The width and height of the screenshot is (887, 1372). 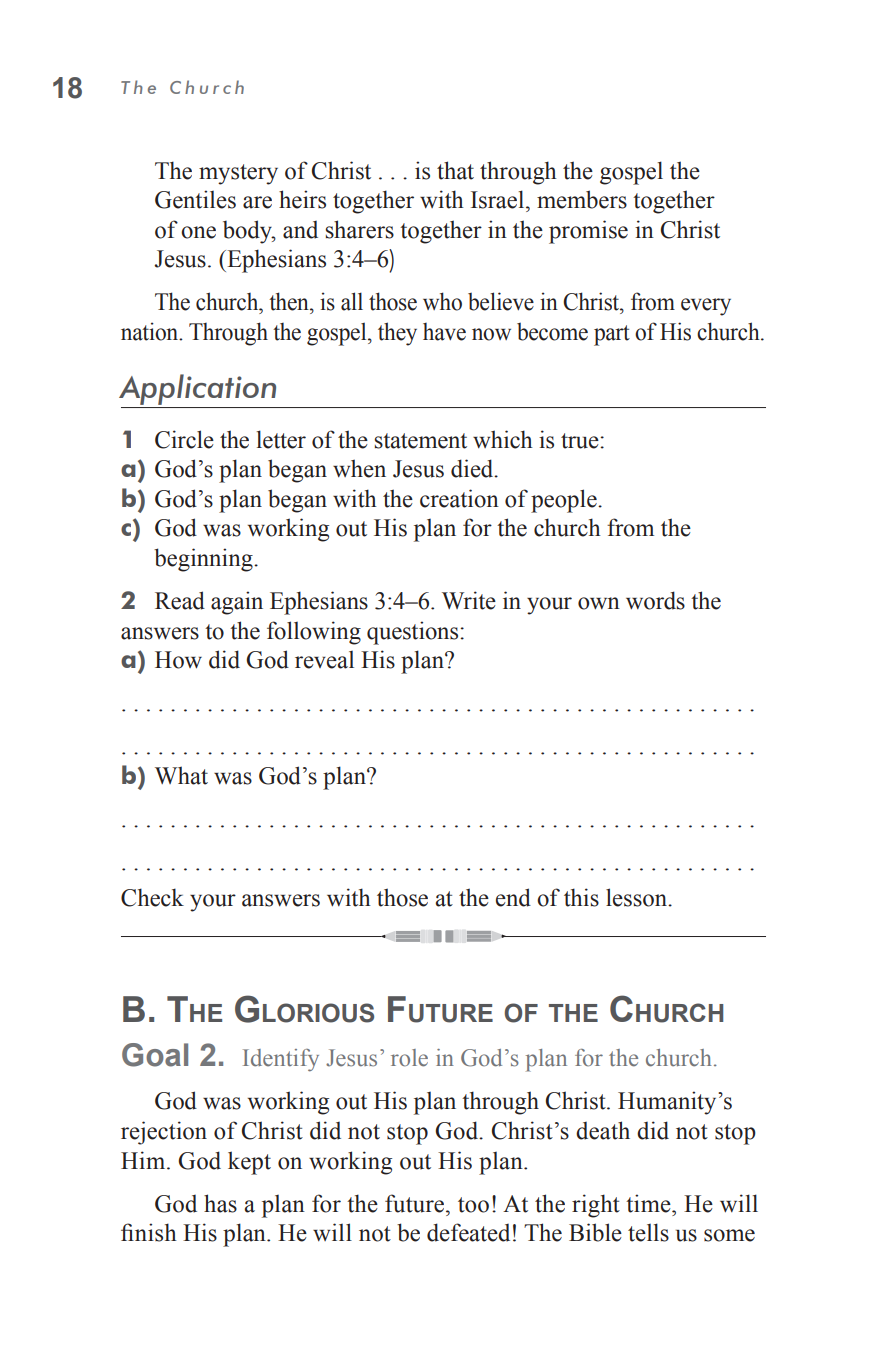 I want to click on too, so click(x=473, y=1205).
